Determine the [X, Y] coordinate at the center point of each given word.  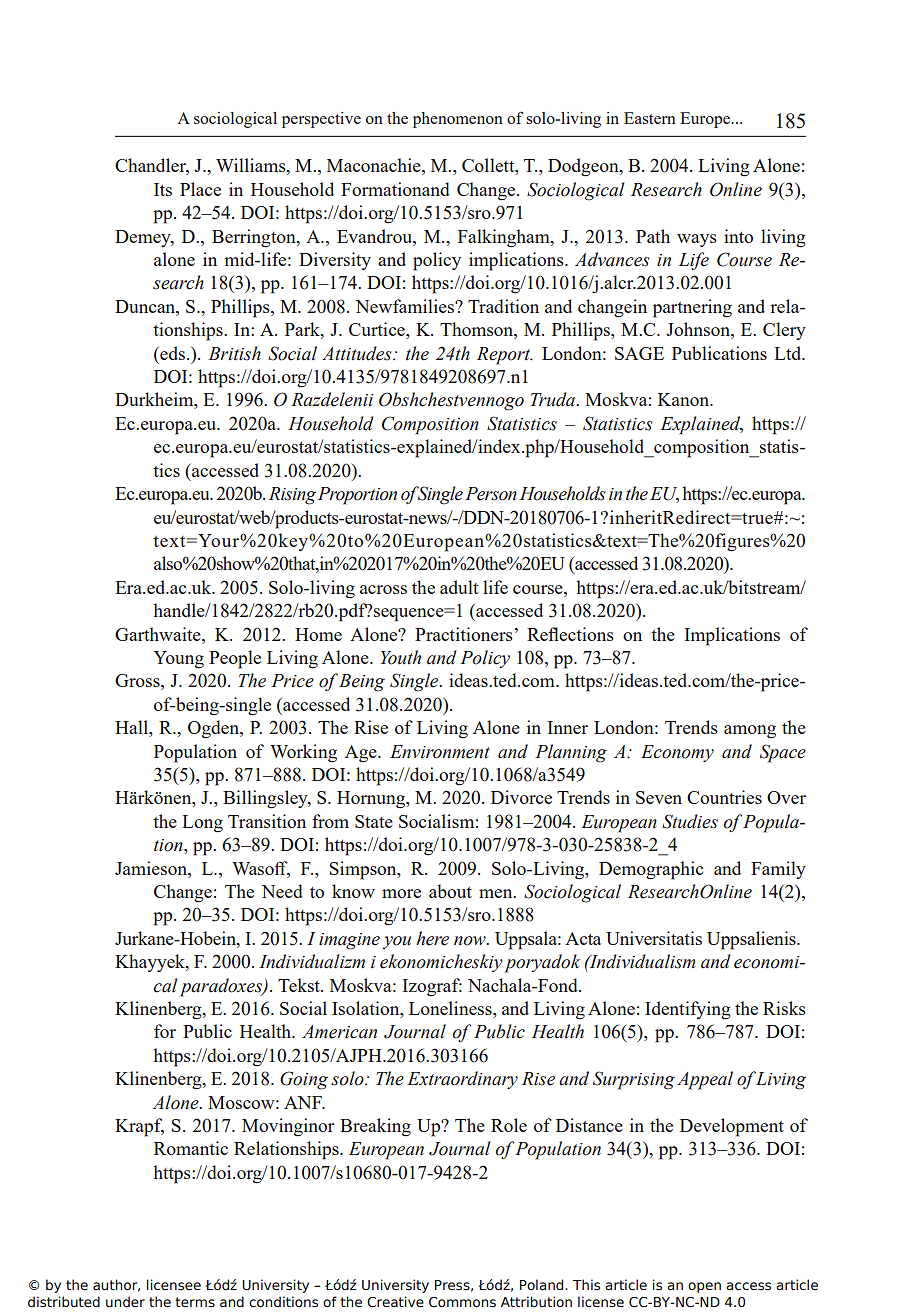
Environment [440, 752]
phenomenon [458, 120]
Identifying [688, 1010]
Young [178, 660]
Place [200, 189]
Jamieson [152, 868]
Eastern [650, 118]
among [750, 732]
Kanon [685, 399]
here [432, 938]
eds [173, 353]
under [125, 1301]
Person [491, 494]
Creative [395, 1302]
